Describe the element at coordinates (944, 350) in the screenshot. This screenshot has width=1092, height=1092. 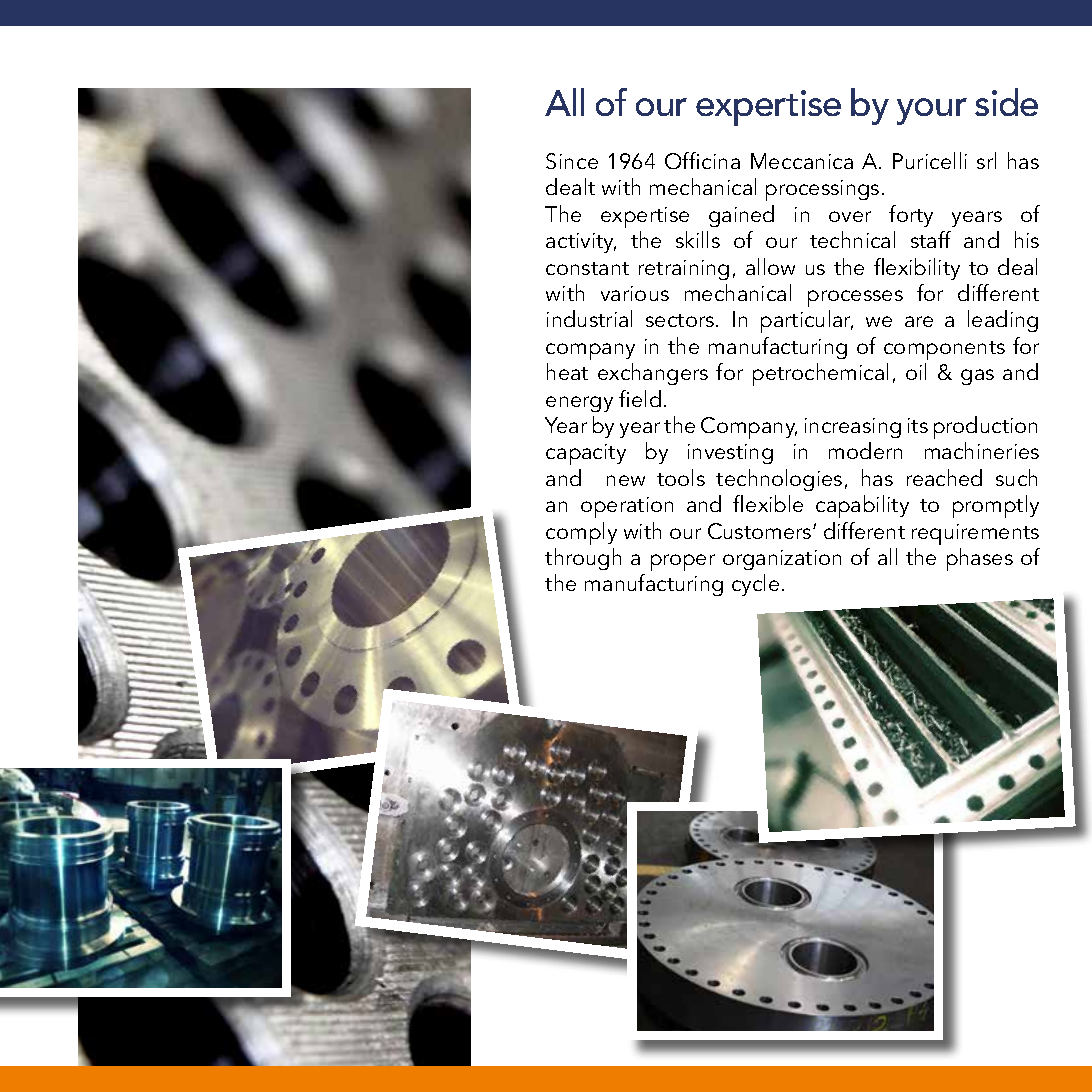
I see `components` at that location.
